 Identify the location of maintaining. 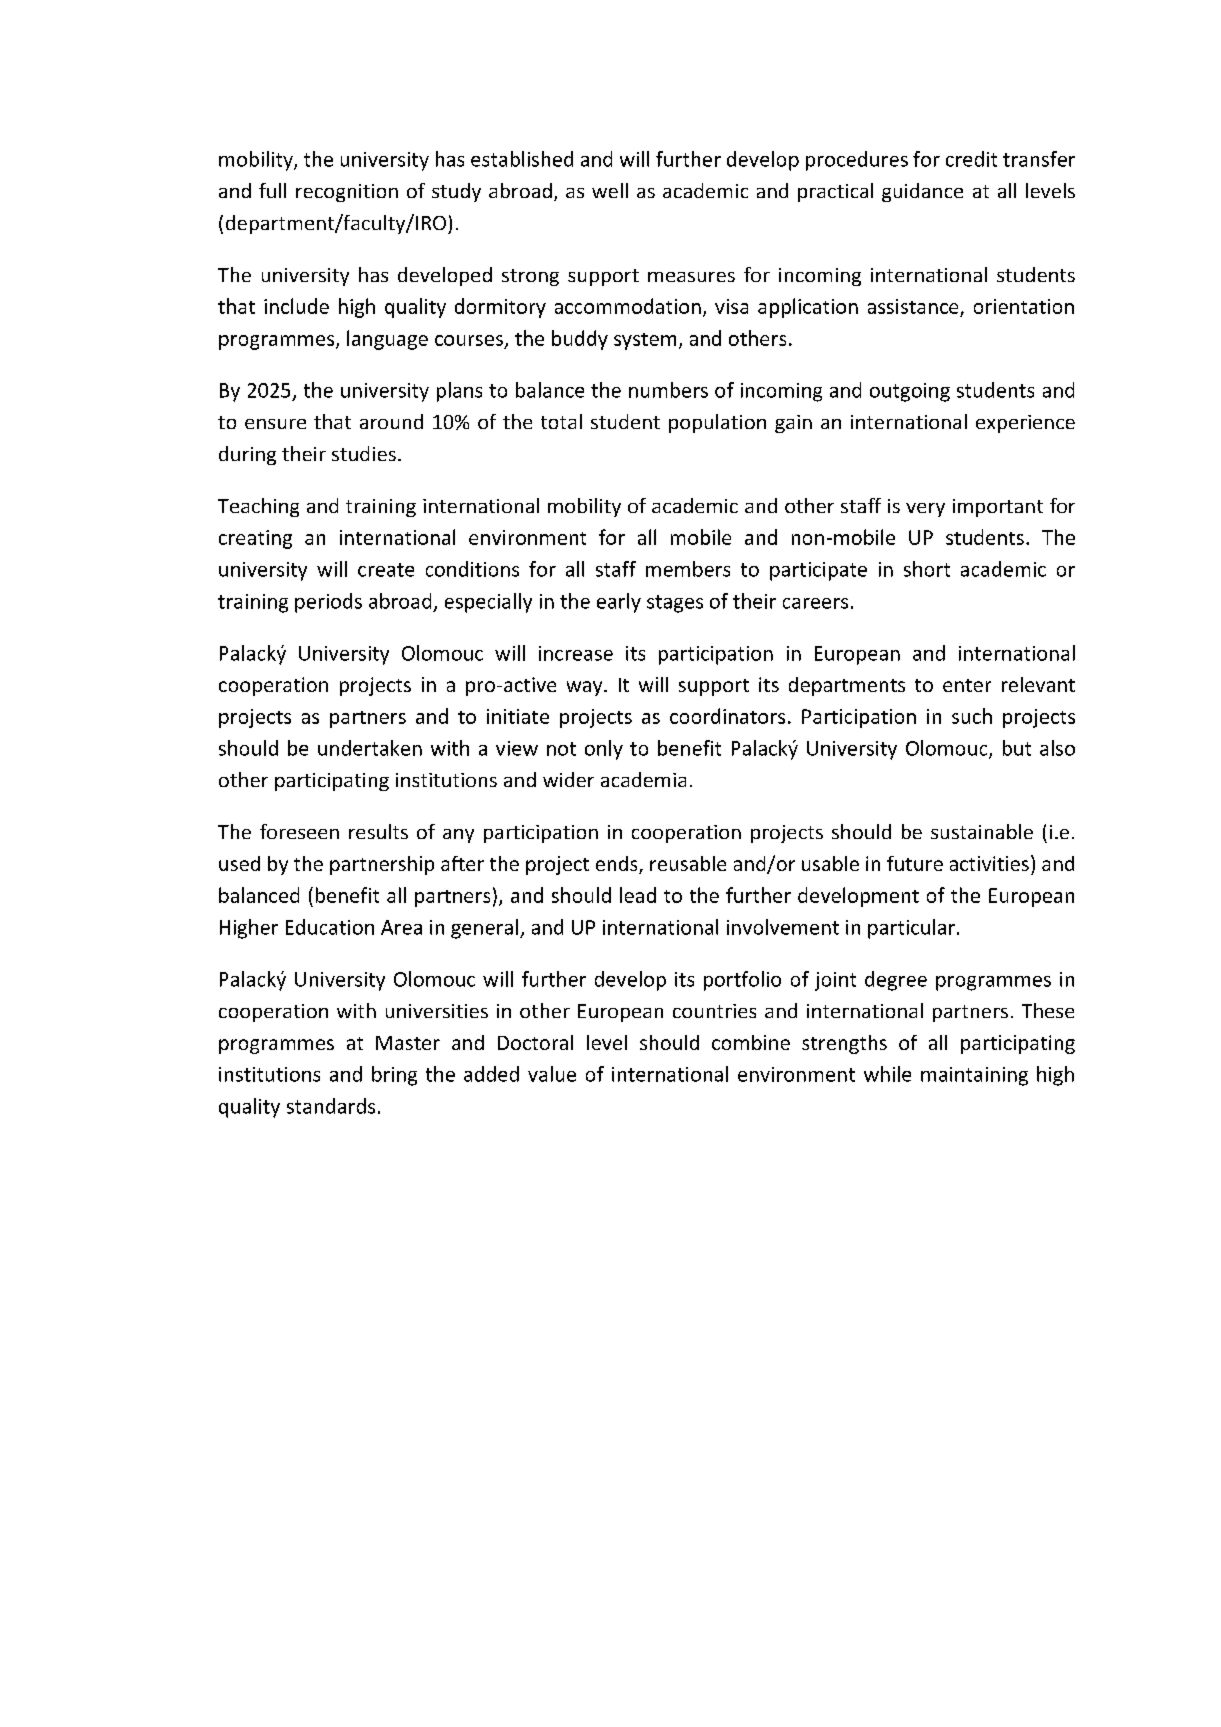
(974, 1076).
